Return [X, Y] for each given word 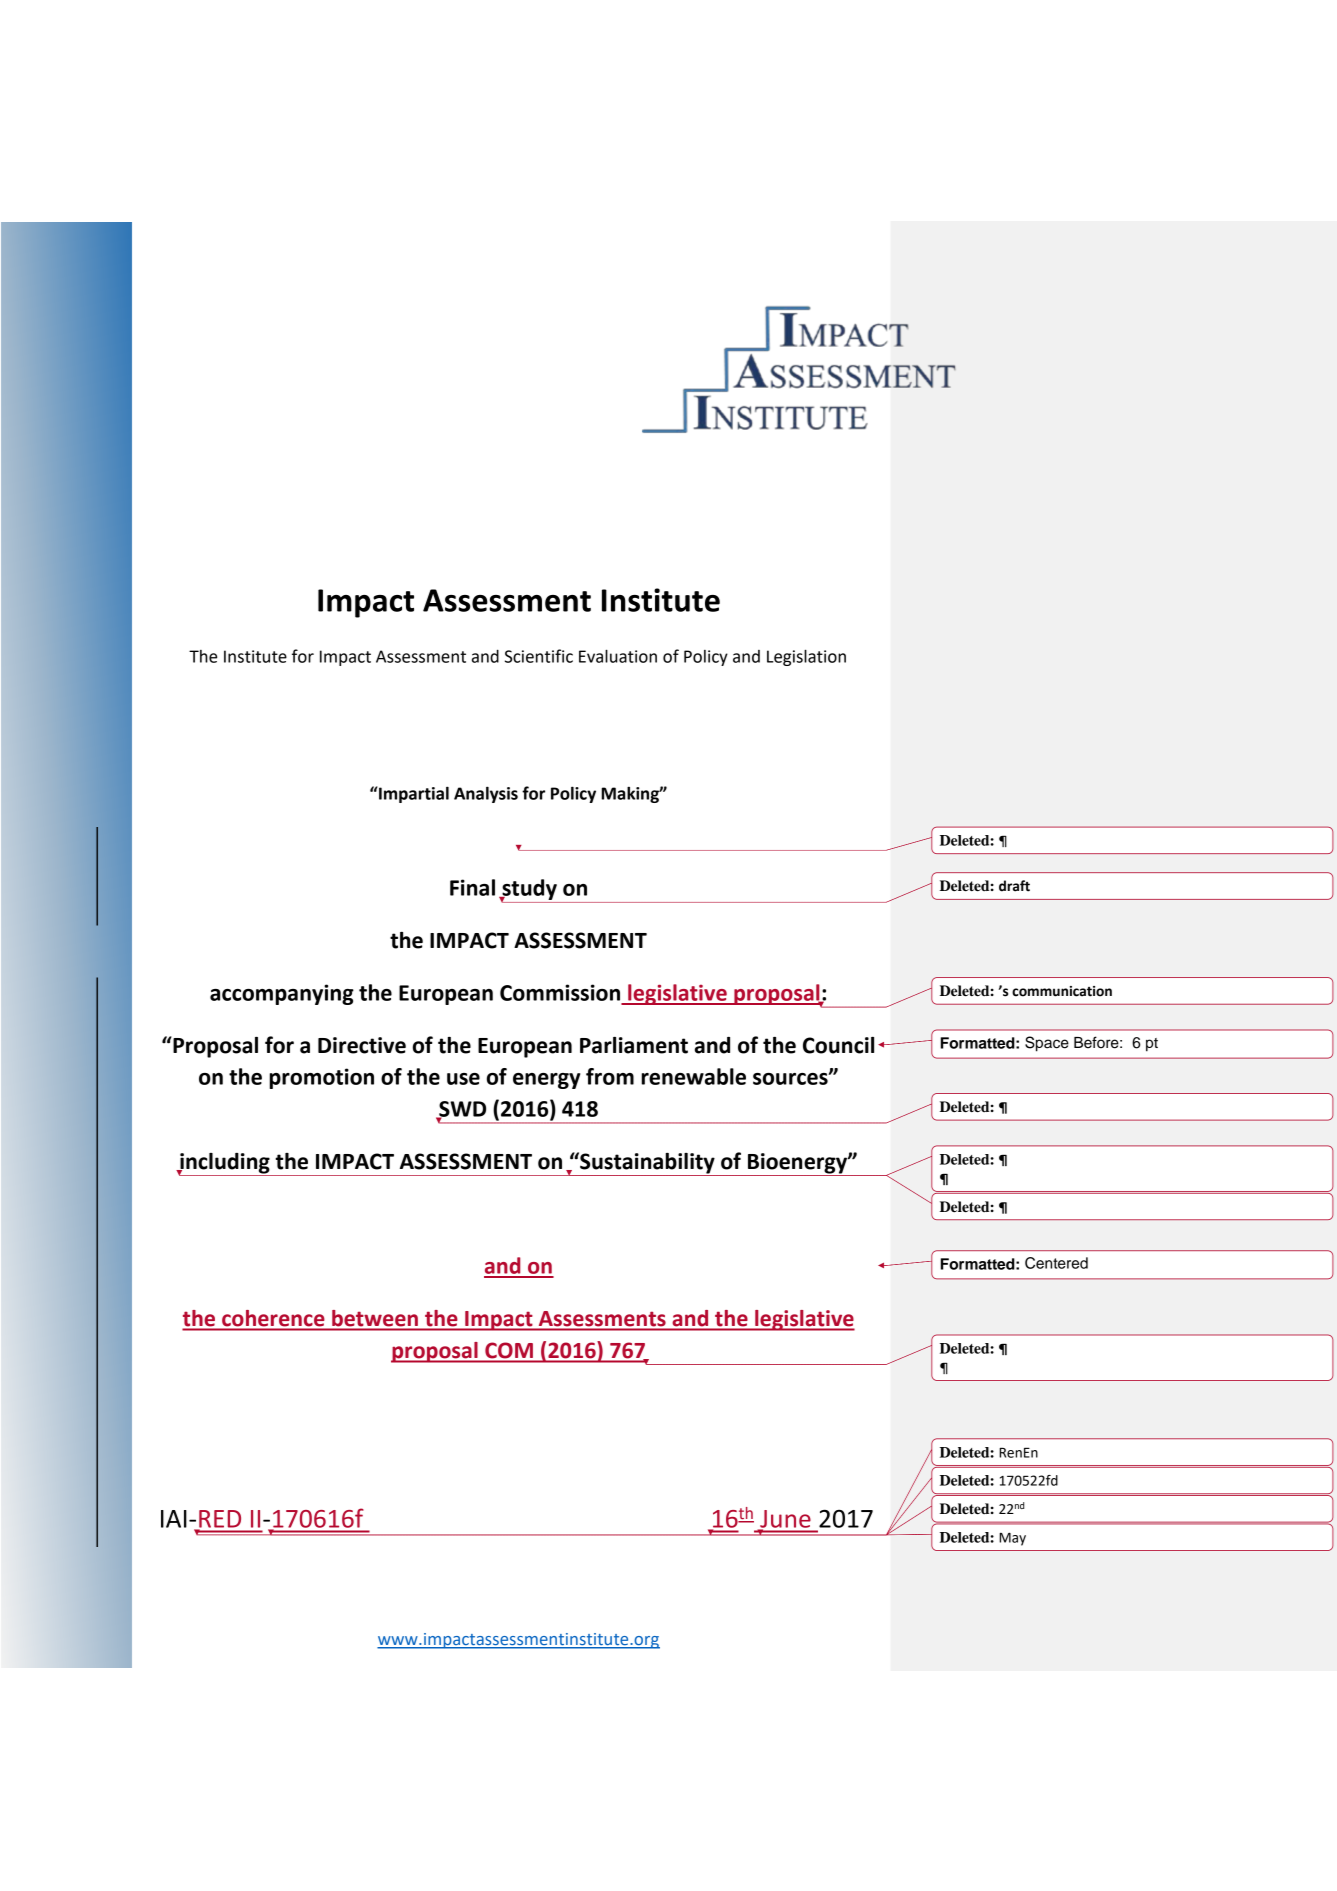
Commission [560, 992]
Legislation [806, 657]
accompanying [282, 994]
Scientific [539, 656]
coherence [273, 1318]
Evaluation [618, 656]
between [375, 1318]
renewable [693, 1076]
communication [1062, 991]
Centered [1056, 1263]
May [1012, 1539]
